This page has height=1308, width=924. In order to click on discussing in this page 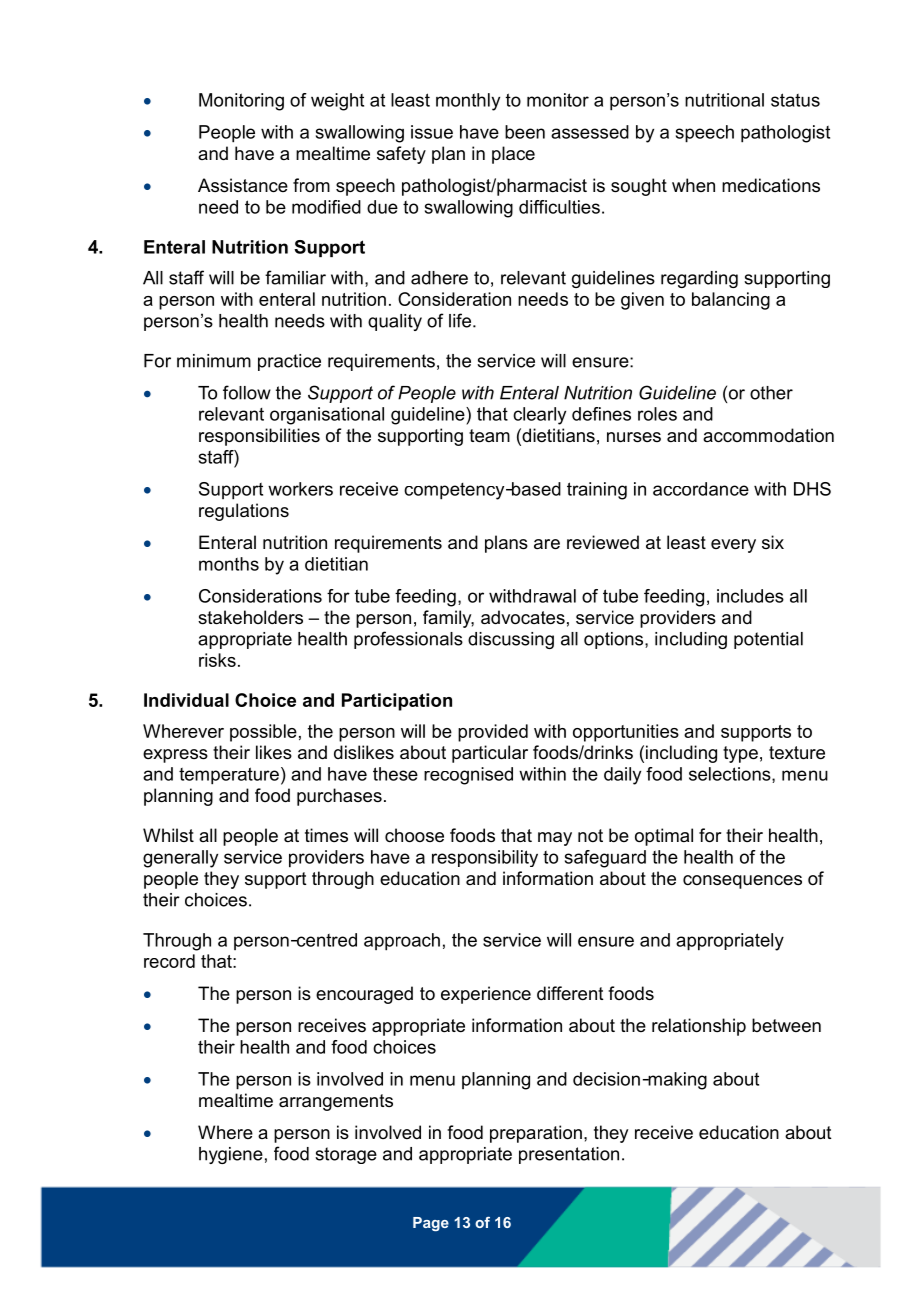, I will do `click(511, 640)`.
